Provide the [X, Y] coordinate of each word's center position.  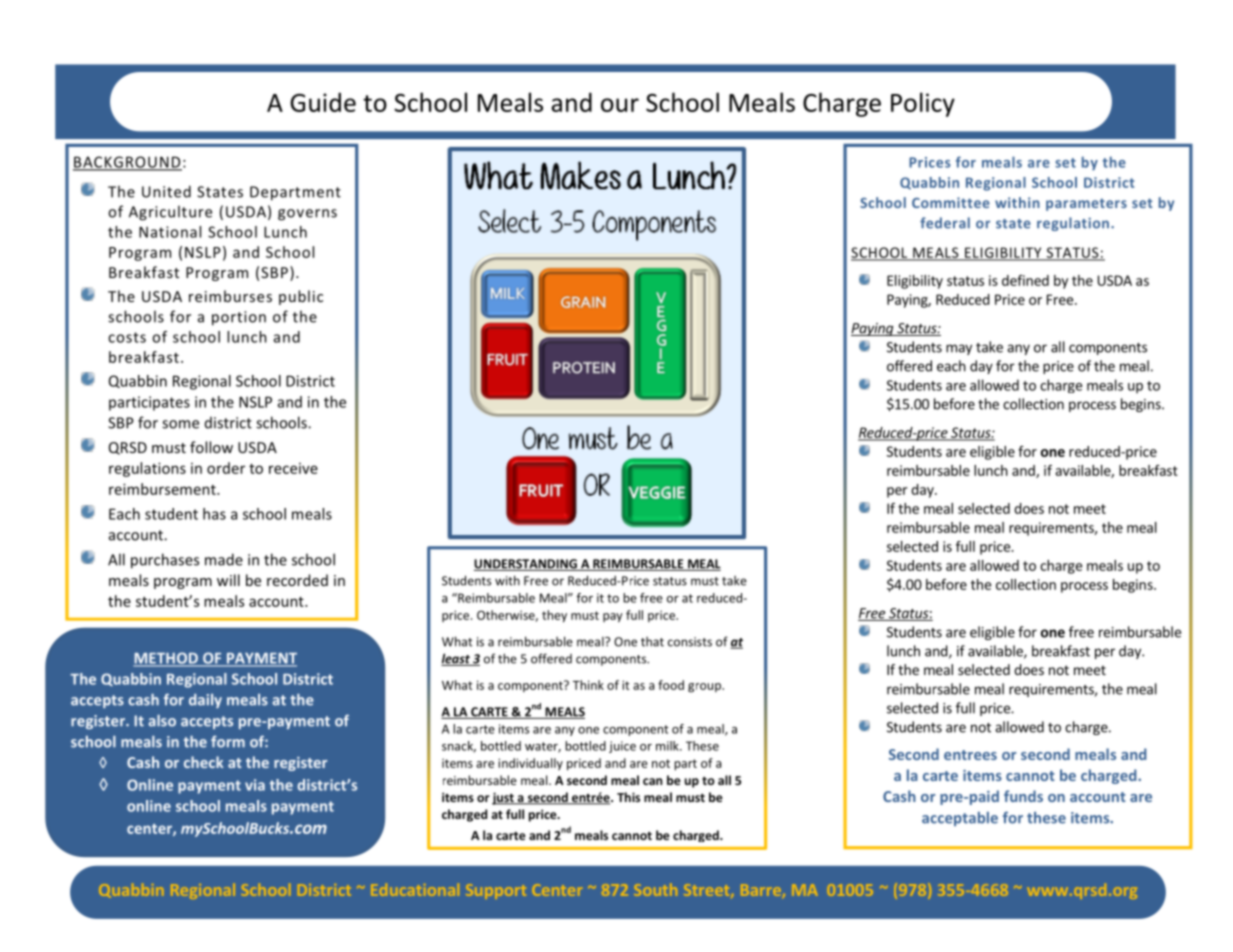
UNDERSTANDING [526, 565]
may [959, 349]
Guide [323, 102]
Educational [415, 890]
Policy [923, 104]
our [620, 105]
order [226, 468]
